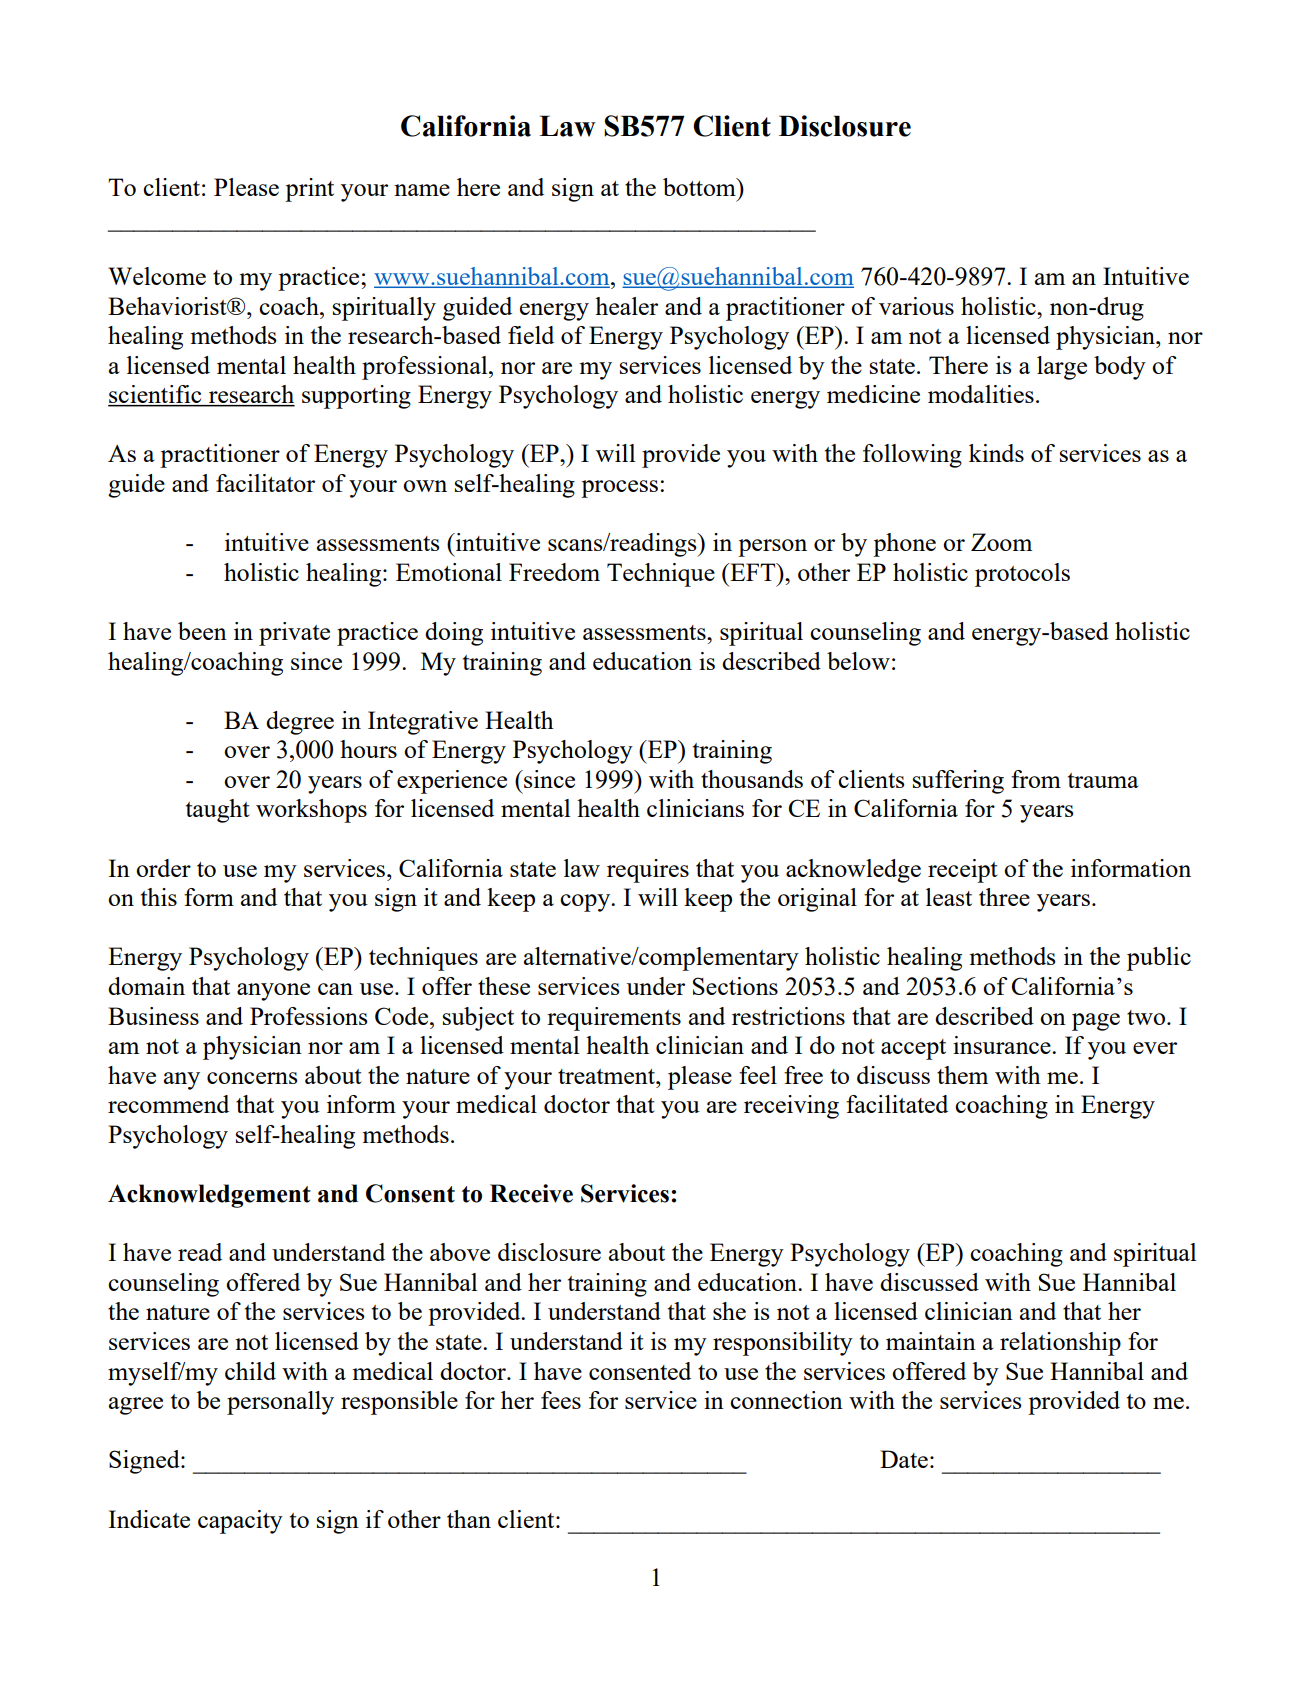 The image size is (1312, 1698). Describe the element at coordinates (309, 190) in the screenshot. I see `print` at that location.
